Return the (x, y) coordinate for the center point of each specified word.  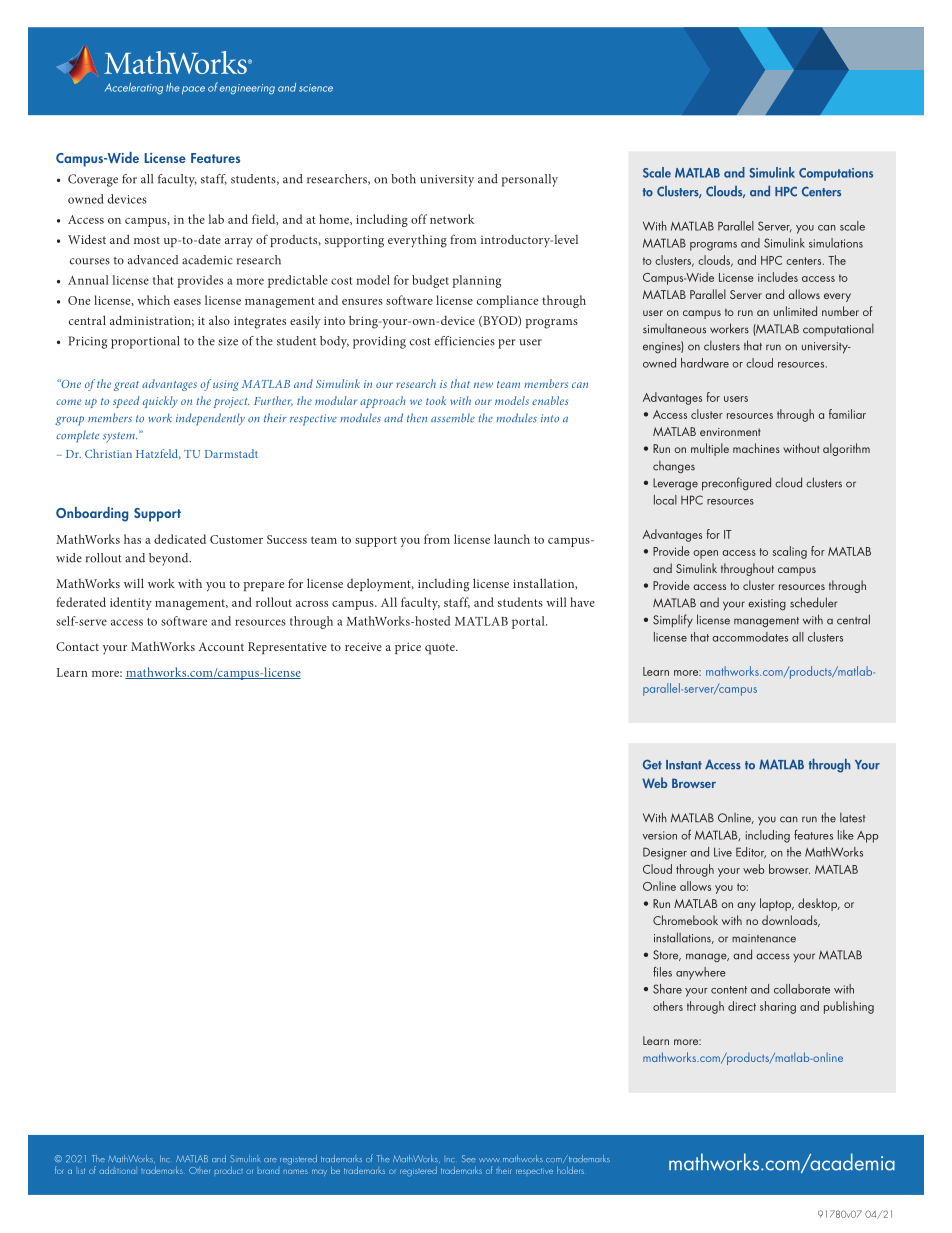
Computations (836, 174)
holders (570, 1170)
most (147, 240)
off (419, 219)
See (469, 1158)
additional (117, 1170)
